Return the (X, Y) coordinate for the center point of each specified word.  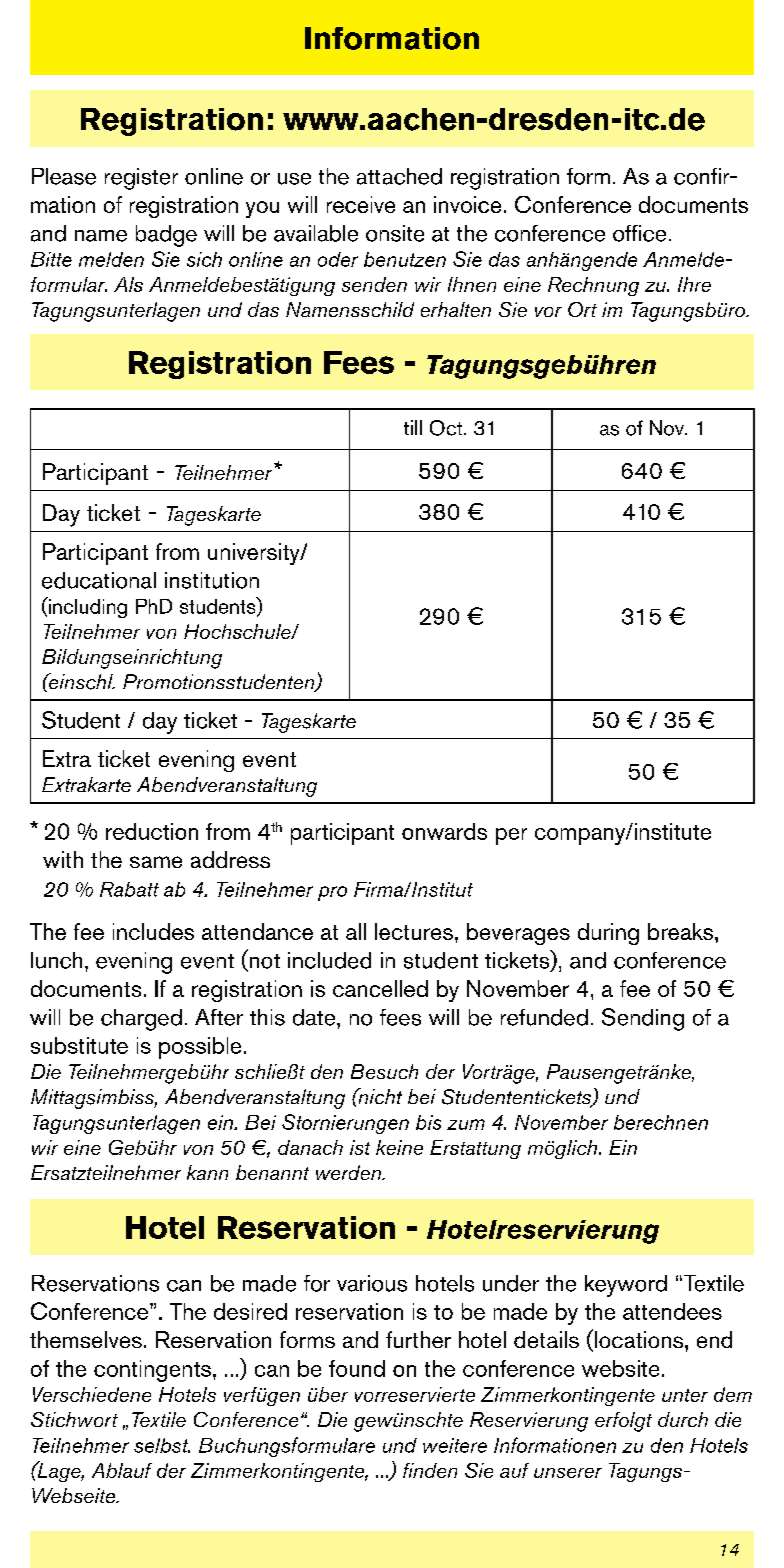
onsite (395, 233)
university (255, 554)
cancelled (380, 988)
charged (141, 1020)
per (511, 836)
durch (683, 1419)
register (141, 179)
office (639, 233)
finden (430, 1470)
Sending (643, 1019)
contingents (152, 1371)
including (87, 607)
